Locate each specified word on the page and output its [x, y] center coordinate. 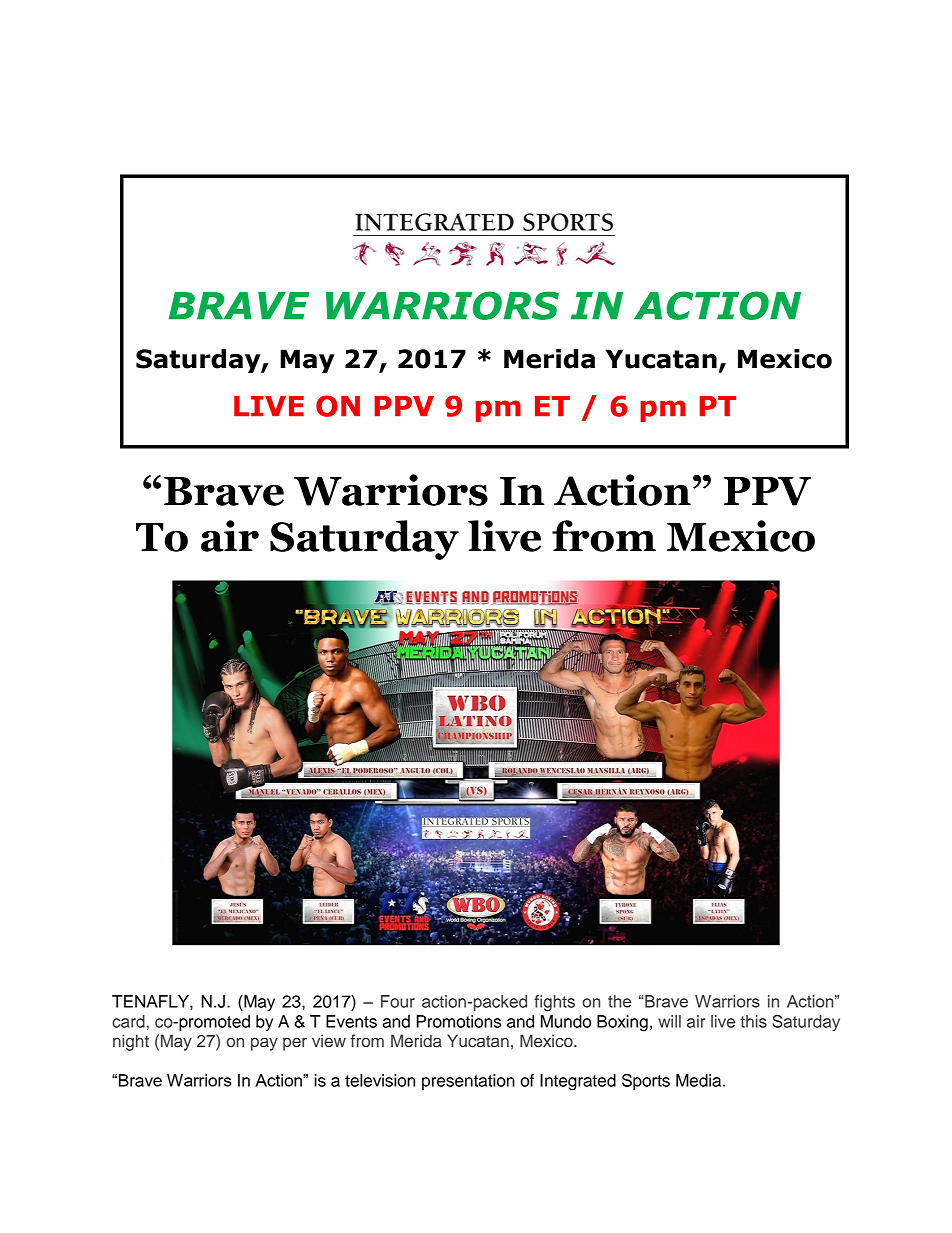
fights [554, 1003]
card [128, 1021]
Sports [646, 1082]
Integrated [578, 1082]
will [669, 1021]
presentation [468, 1082]
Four [398, 1001]
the [619, 1001]
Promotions [458, 1021]
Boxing [622, 1023]
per [295, 1044]
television [380, 1080]
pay [264, 1044]
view [329, 1040]
